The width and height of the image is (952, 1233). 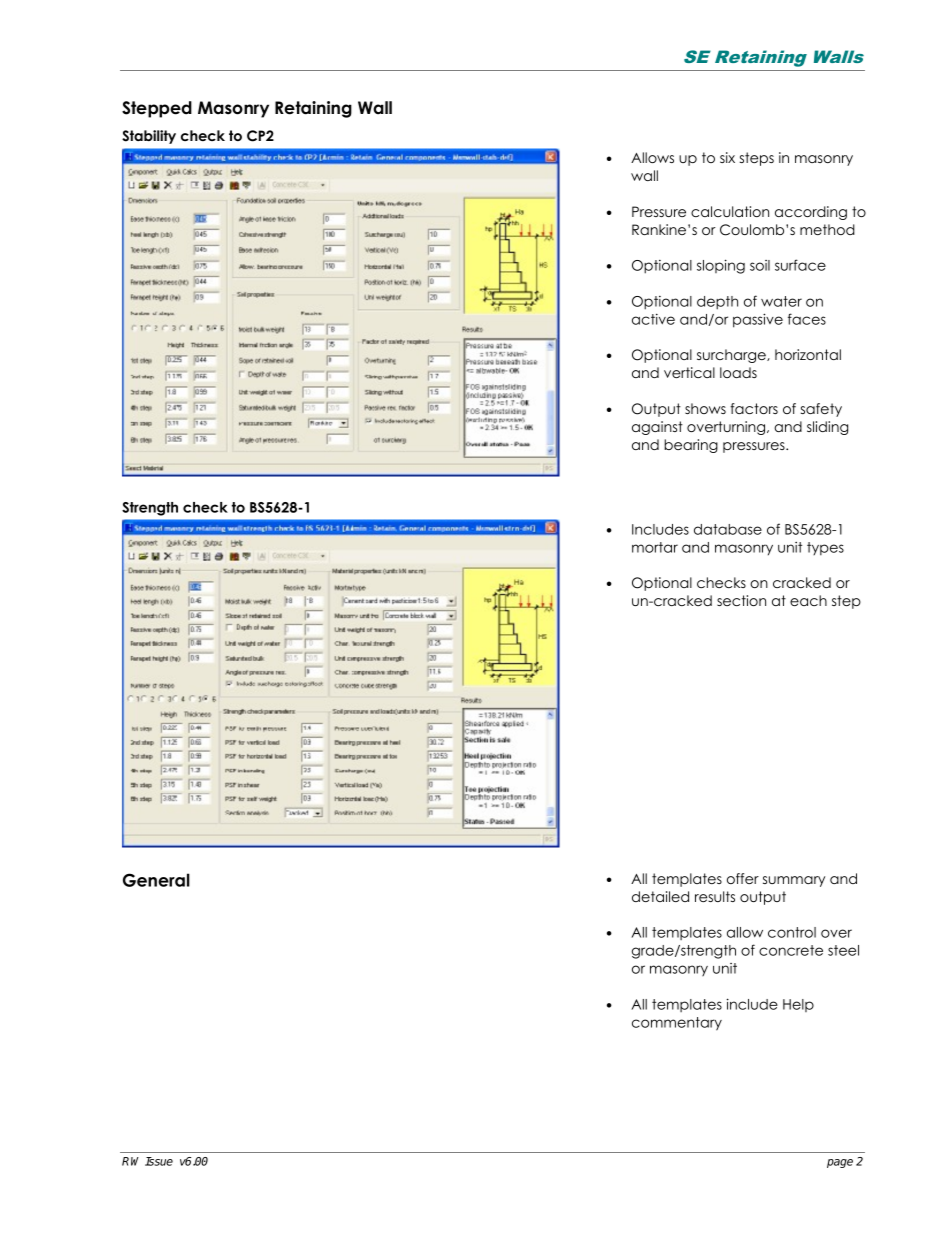 What do you see at coordinates (798, 1005) in the image?
I see `Help` at bounding box center [798, 1005].
